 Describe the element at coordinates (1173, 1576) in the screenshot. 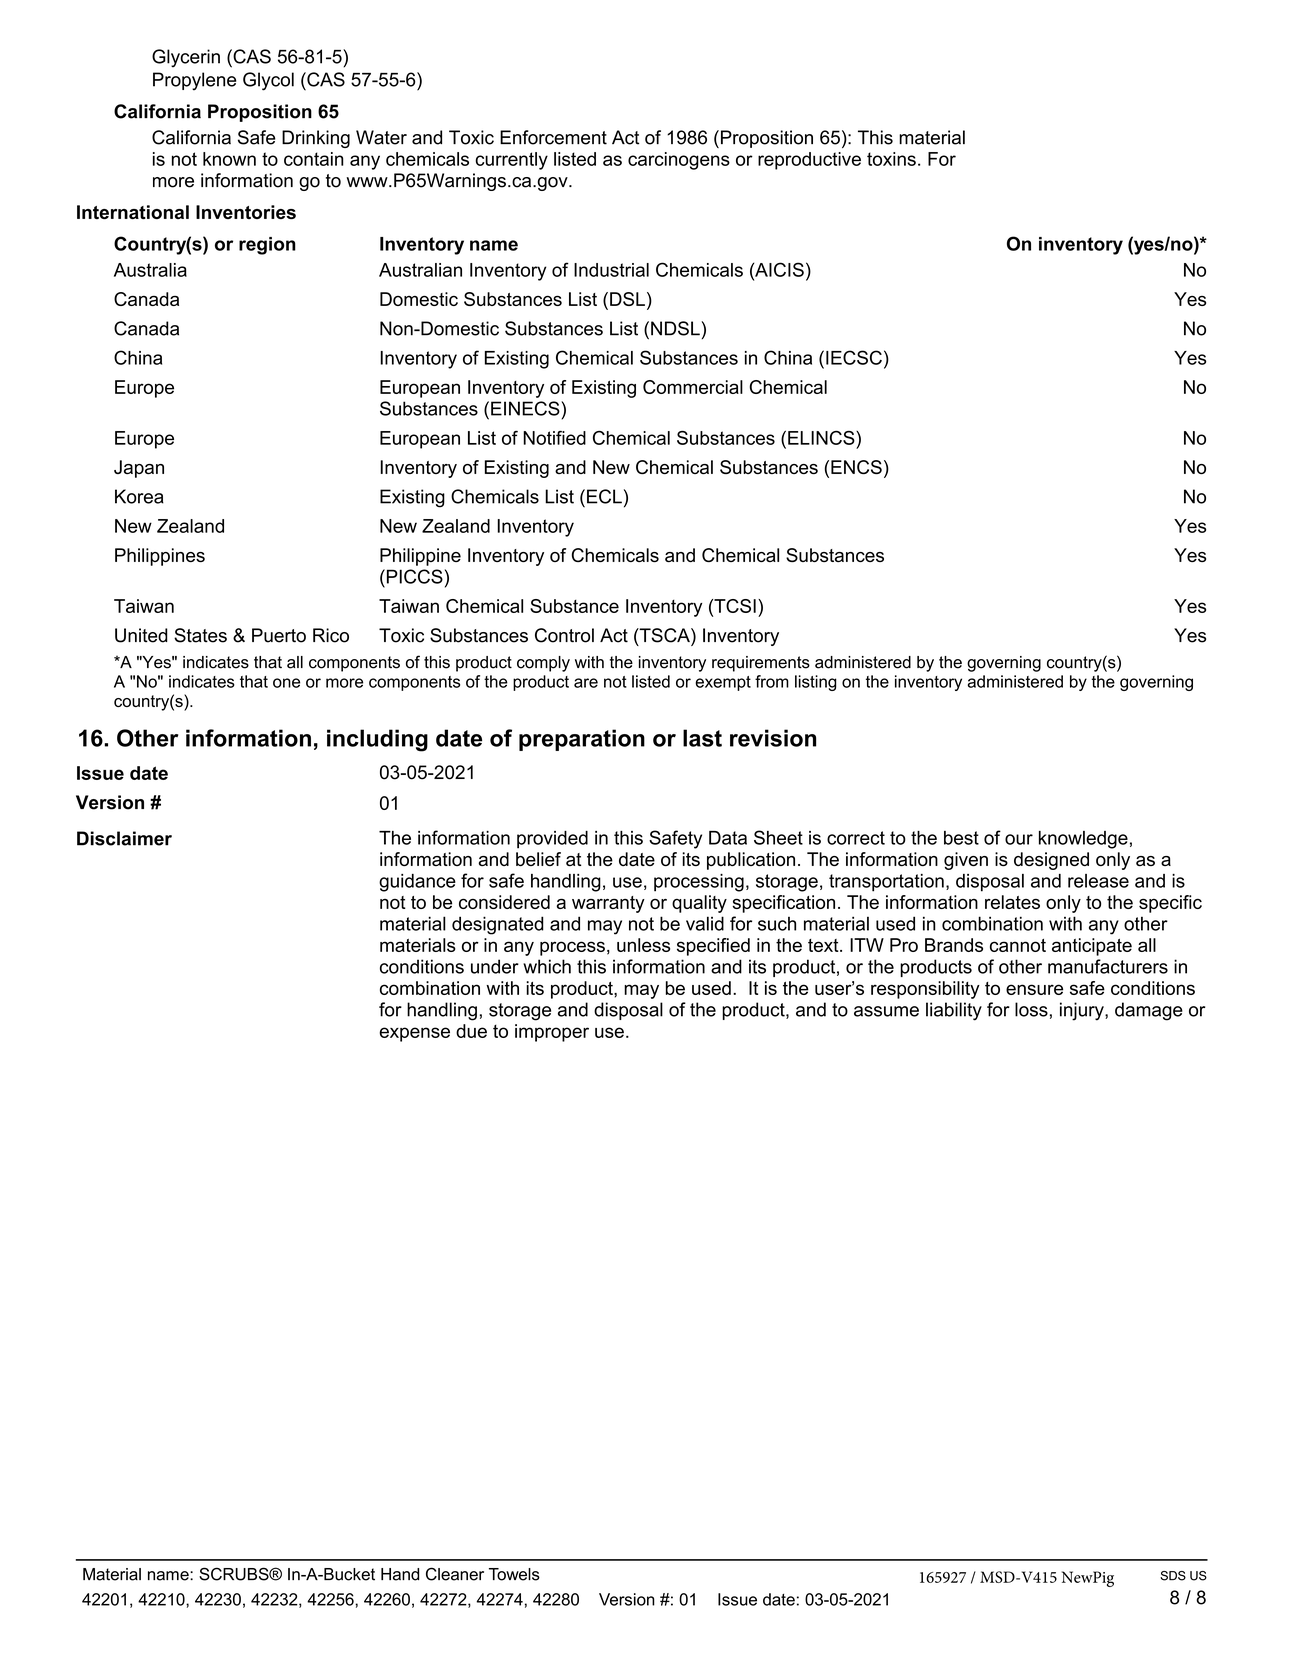

I see `SDS` at that location.
